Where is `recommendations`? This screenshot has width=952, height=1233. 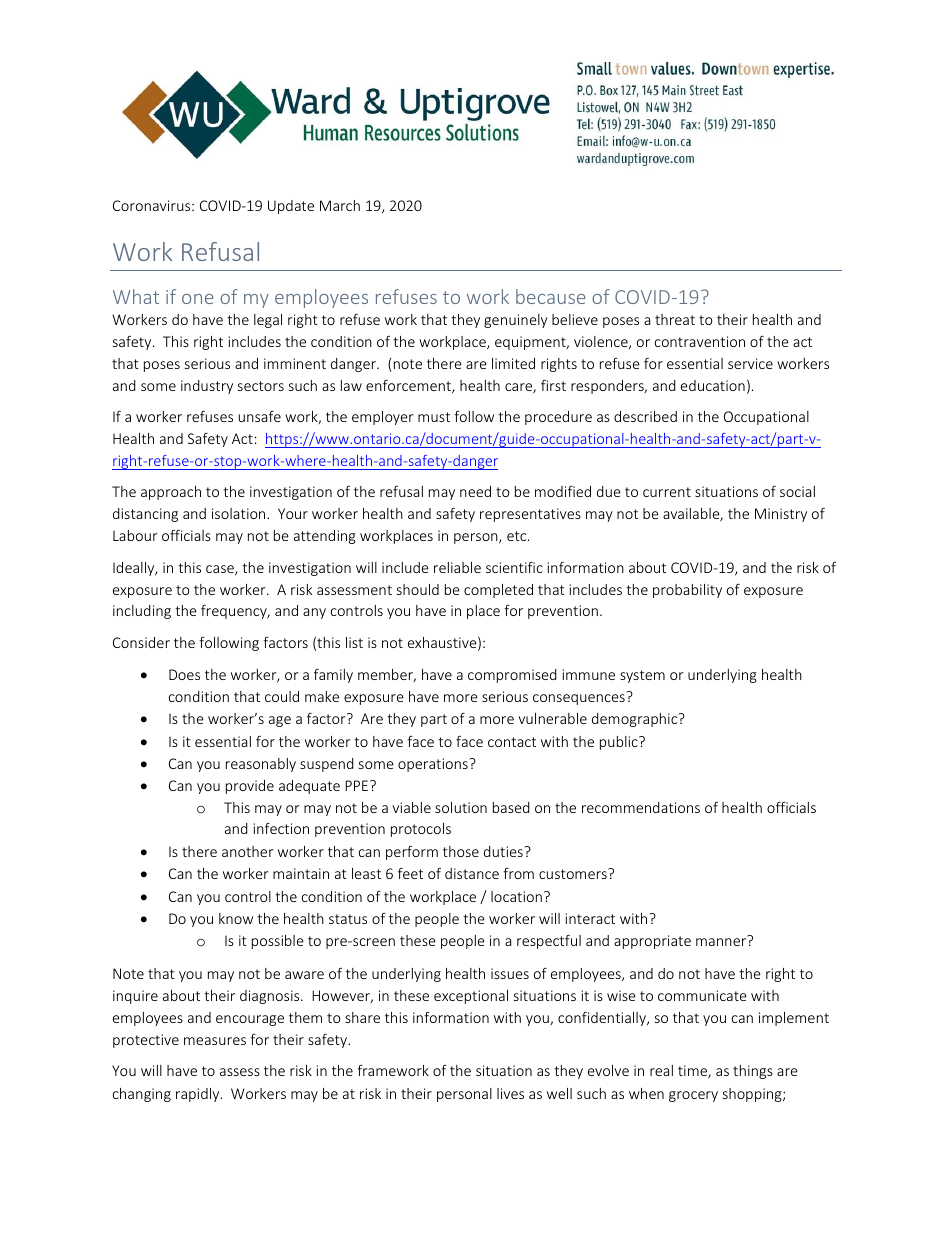
recommendations is located at coordinates (641, 807).
